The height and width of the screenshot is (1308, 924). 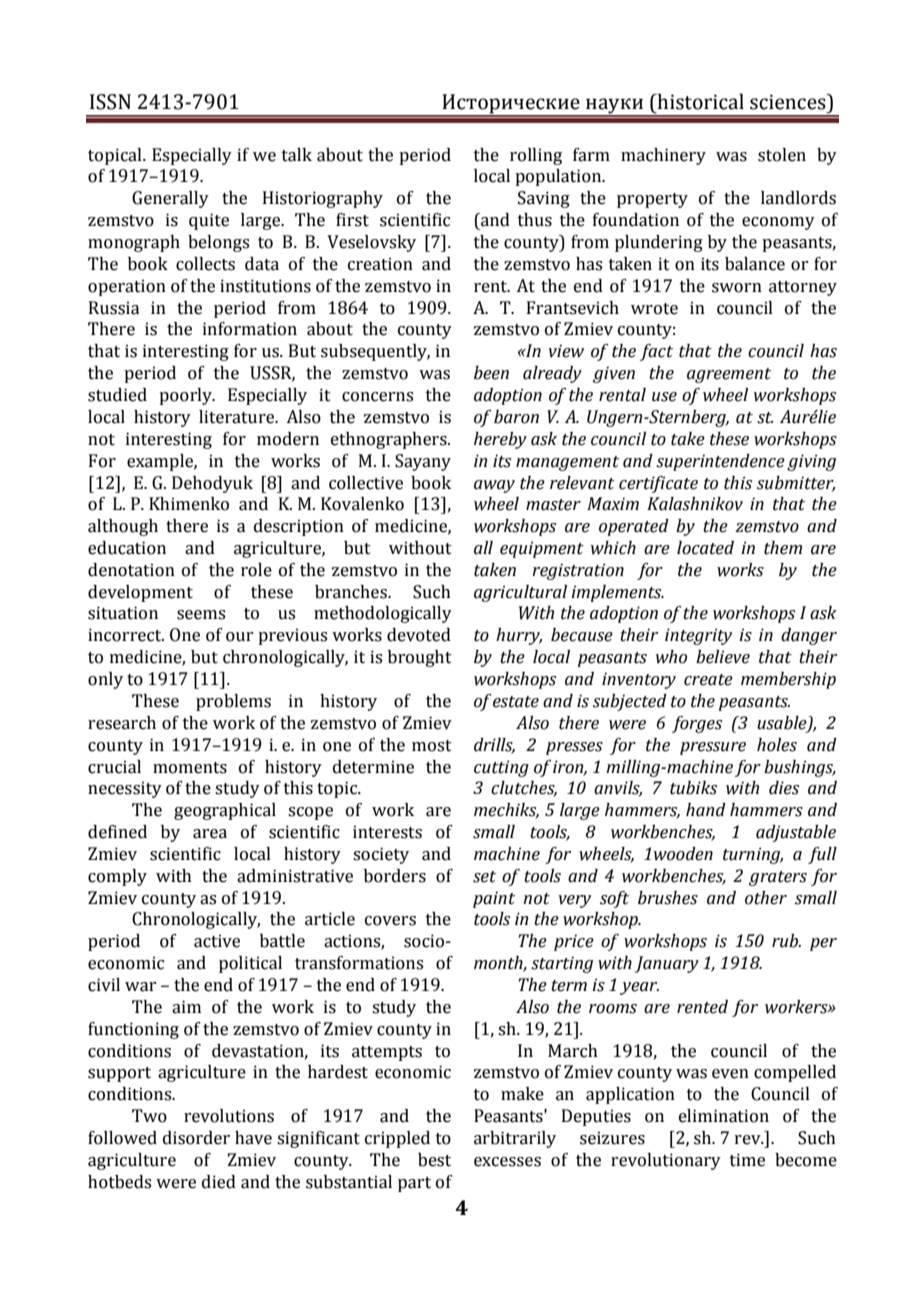 I want to click on believe, so click(x=723, y=657).
